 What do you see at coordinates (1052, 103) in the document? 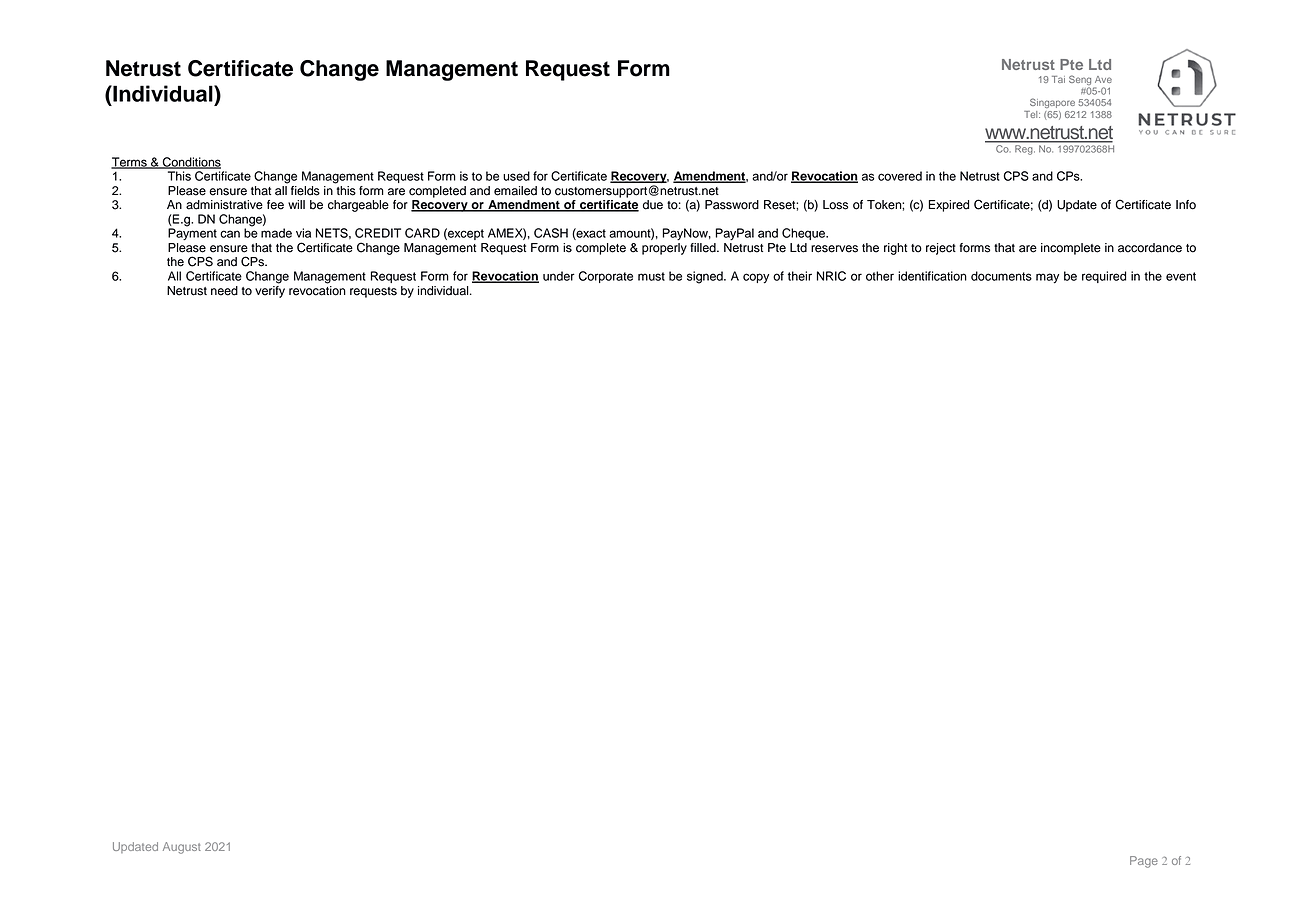
I see `Singapore` at bounding box center [1052, 103].
